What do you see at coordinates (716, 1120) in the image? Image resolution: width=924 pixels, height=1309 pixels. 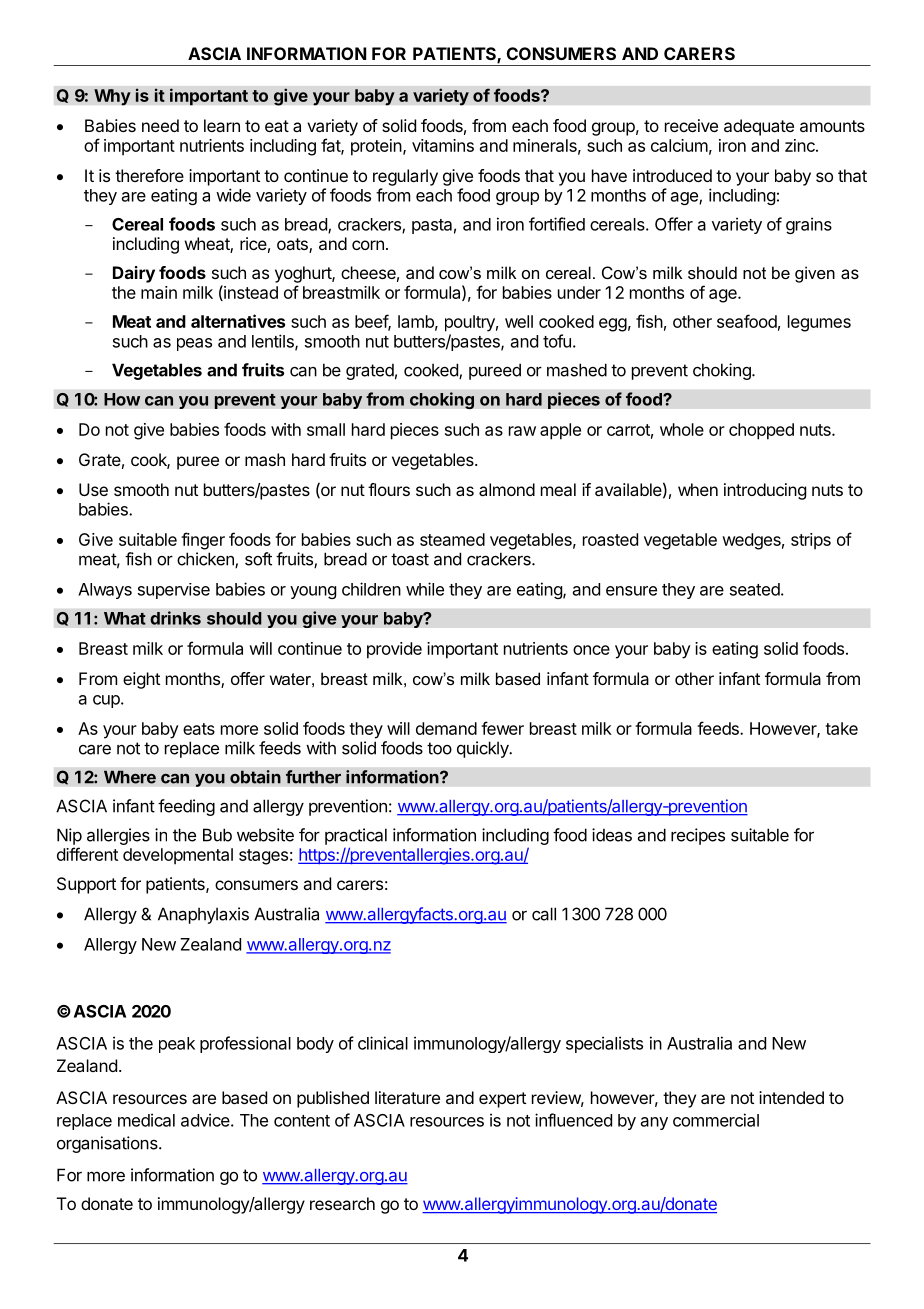 I see `commercial` at bounding box center [716, 1120].
